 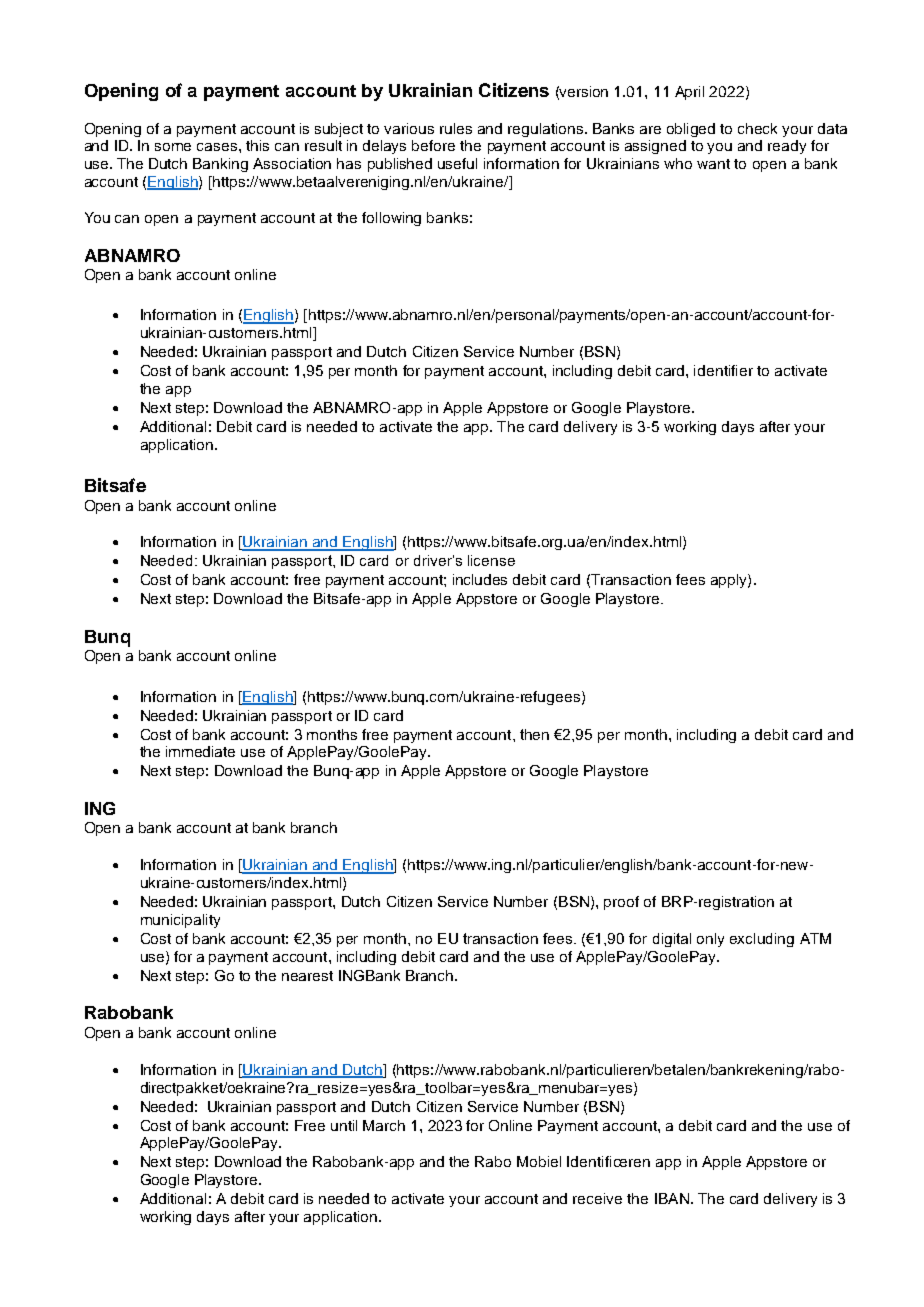 I want to click on includes, so click(x=480, y=579).
